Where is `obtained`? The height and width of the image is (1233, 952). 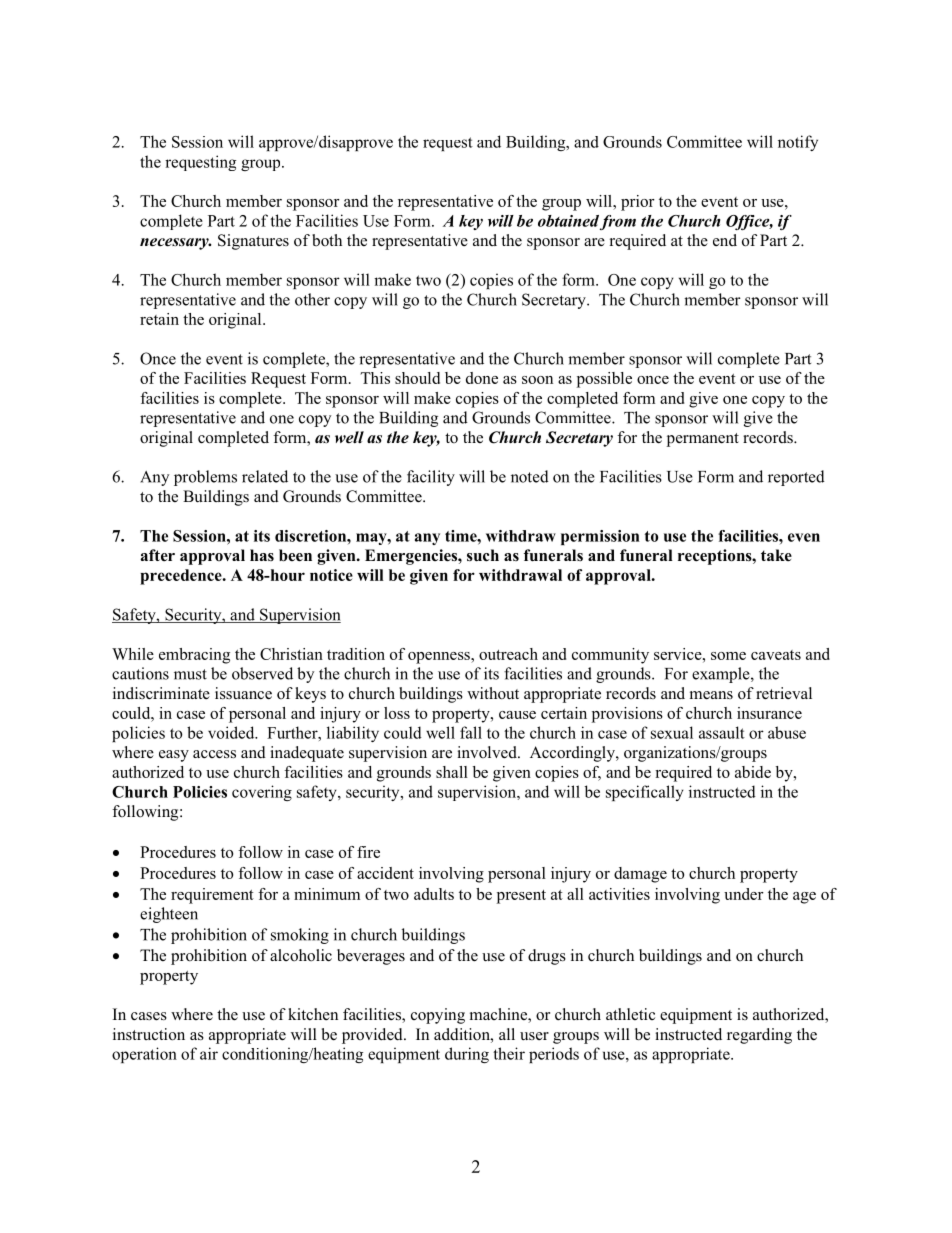
obtained is located at coordinates (568, 221).
